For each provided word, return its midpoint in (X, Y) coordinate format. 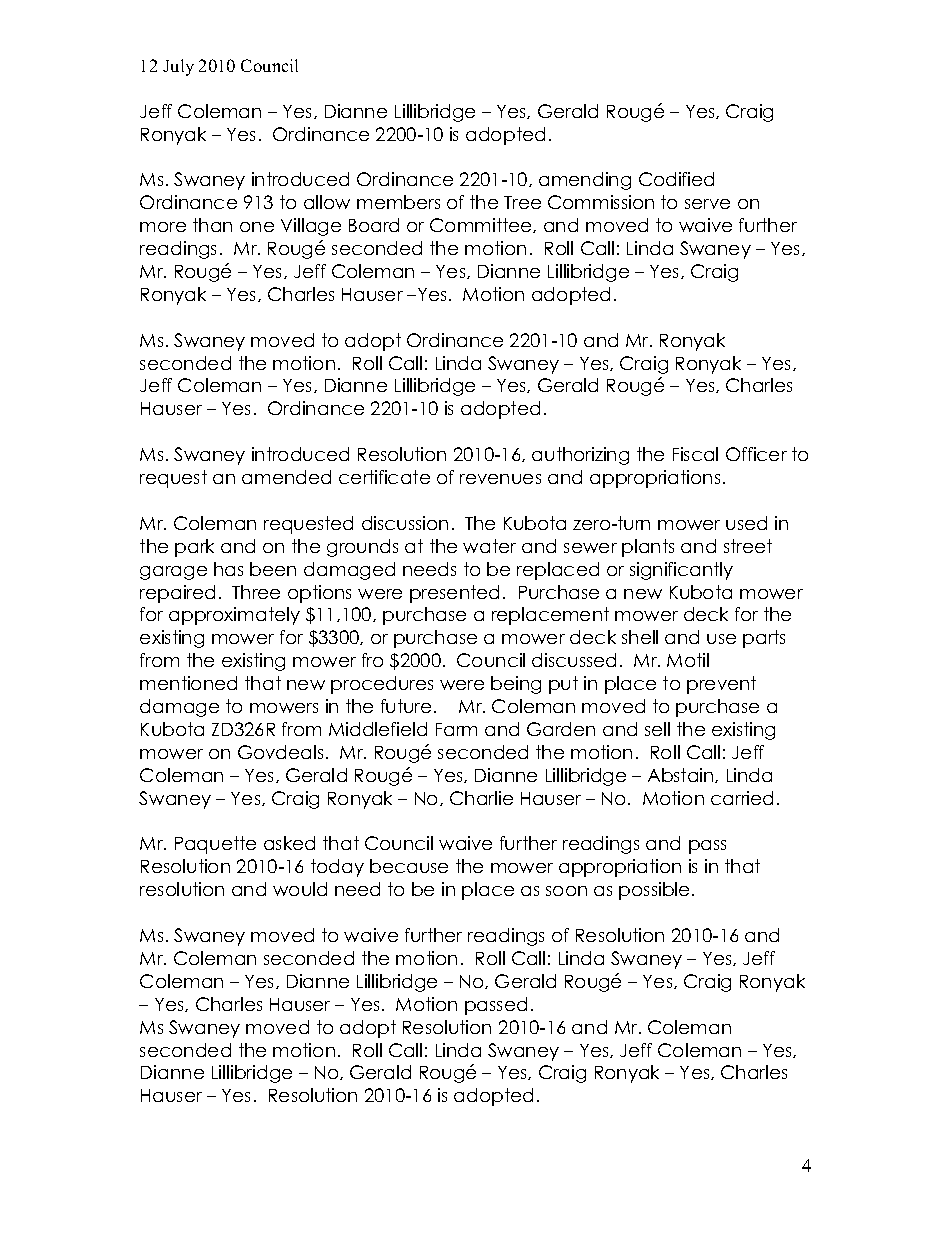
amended (286, 477)
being (516, 685)
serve (707, 204)
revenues (500, 479)
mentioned (188, 683)
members (398, 202)
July (178, 67)
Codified (676, 179)
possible (654, 891)
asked (289, 843)
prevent (721, 685)
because (409, 866)
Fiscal (695, 454)
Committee (482, 225)
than (212, 225)
